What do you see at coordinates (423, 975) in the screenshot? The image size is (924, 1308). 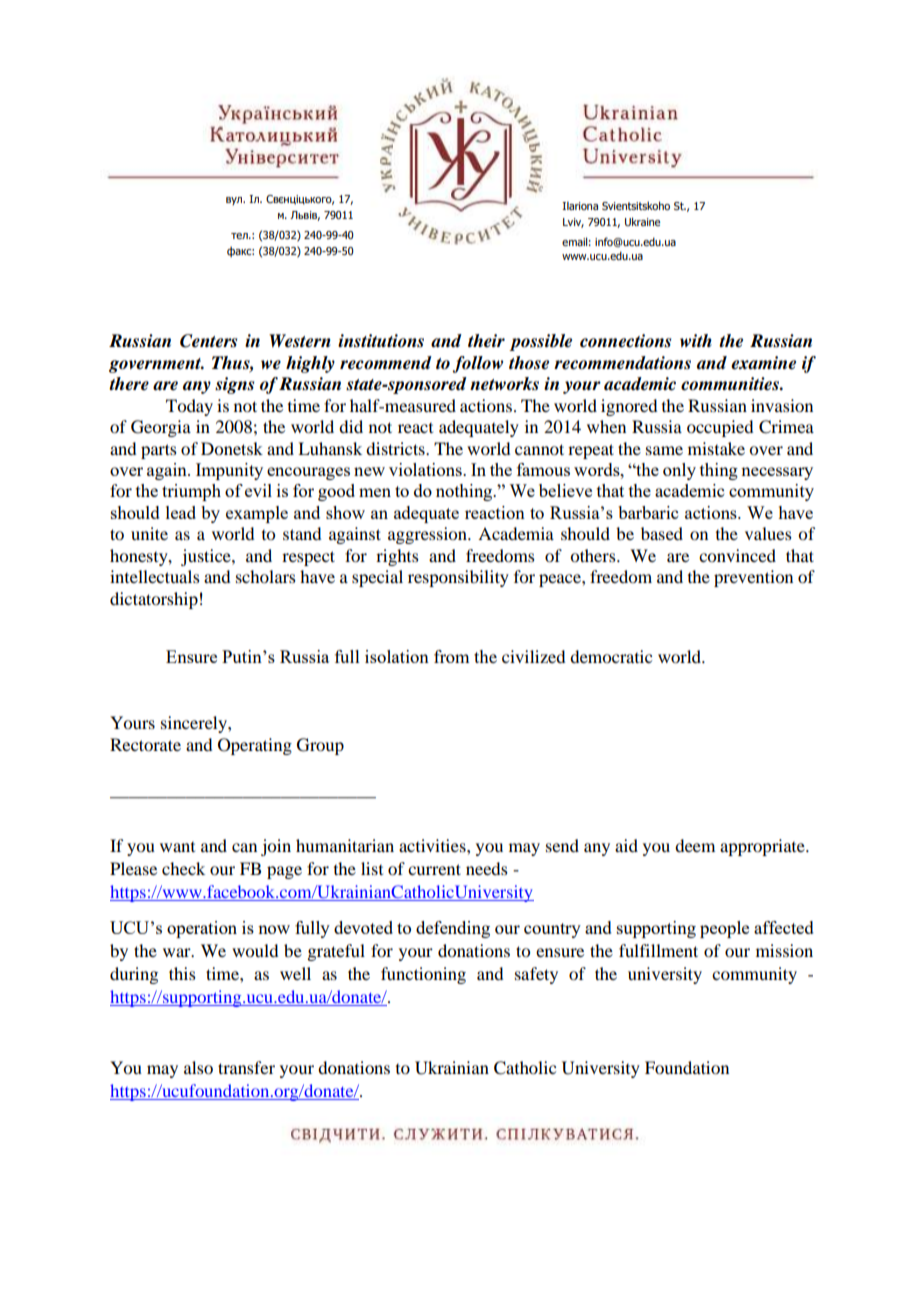 I see `functioning` at bounding box center [423, 975].
